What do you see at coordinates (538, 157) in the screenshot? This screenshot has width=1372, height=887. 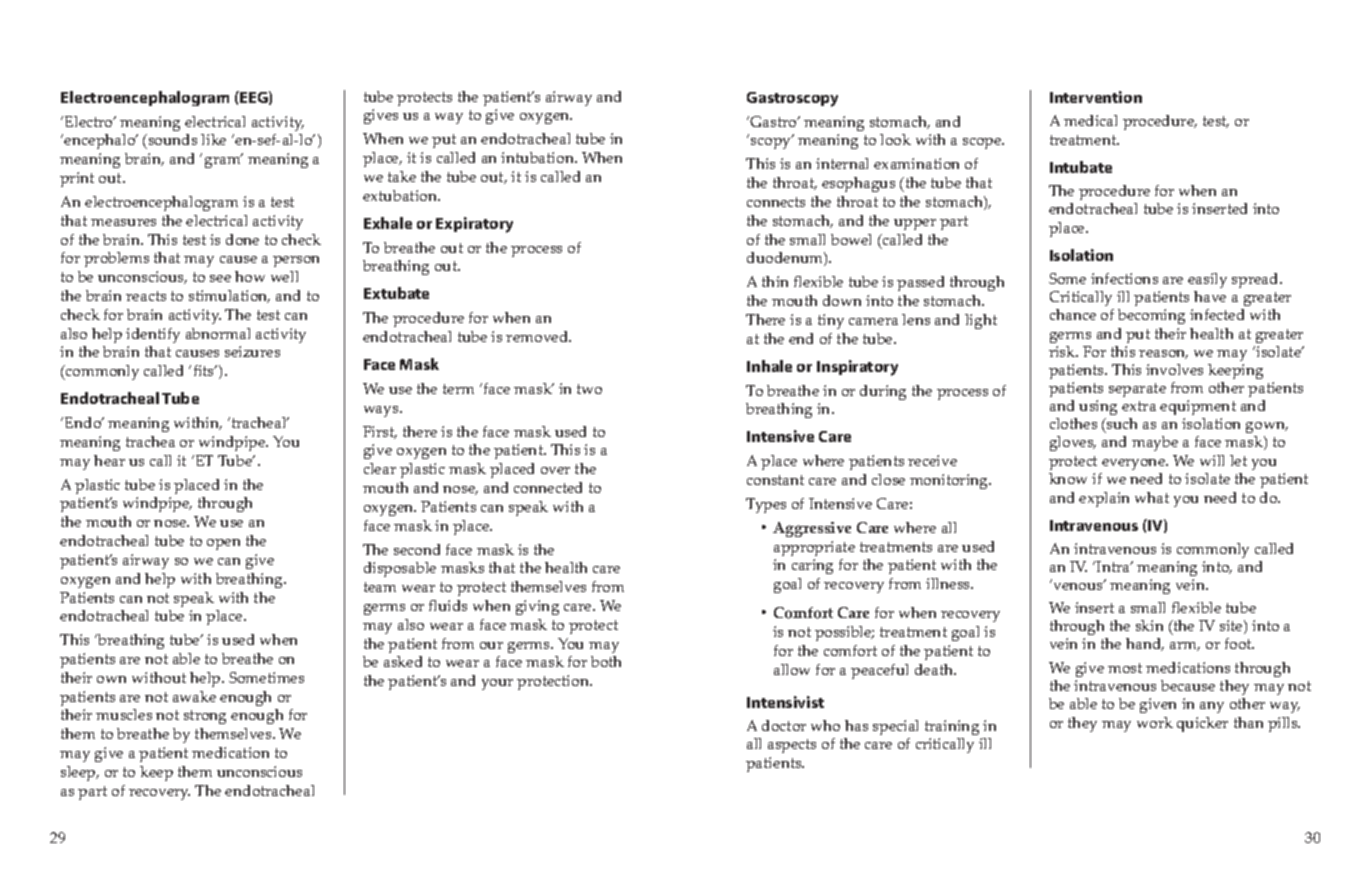 I see `intubation` at bounding box center [538, 157].
